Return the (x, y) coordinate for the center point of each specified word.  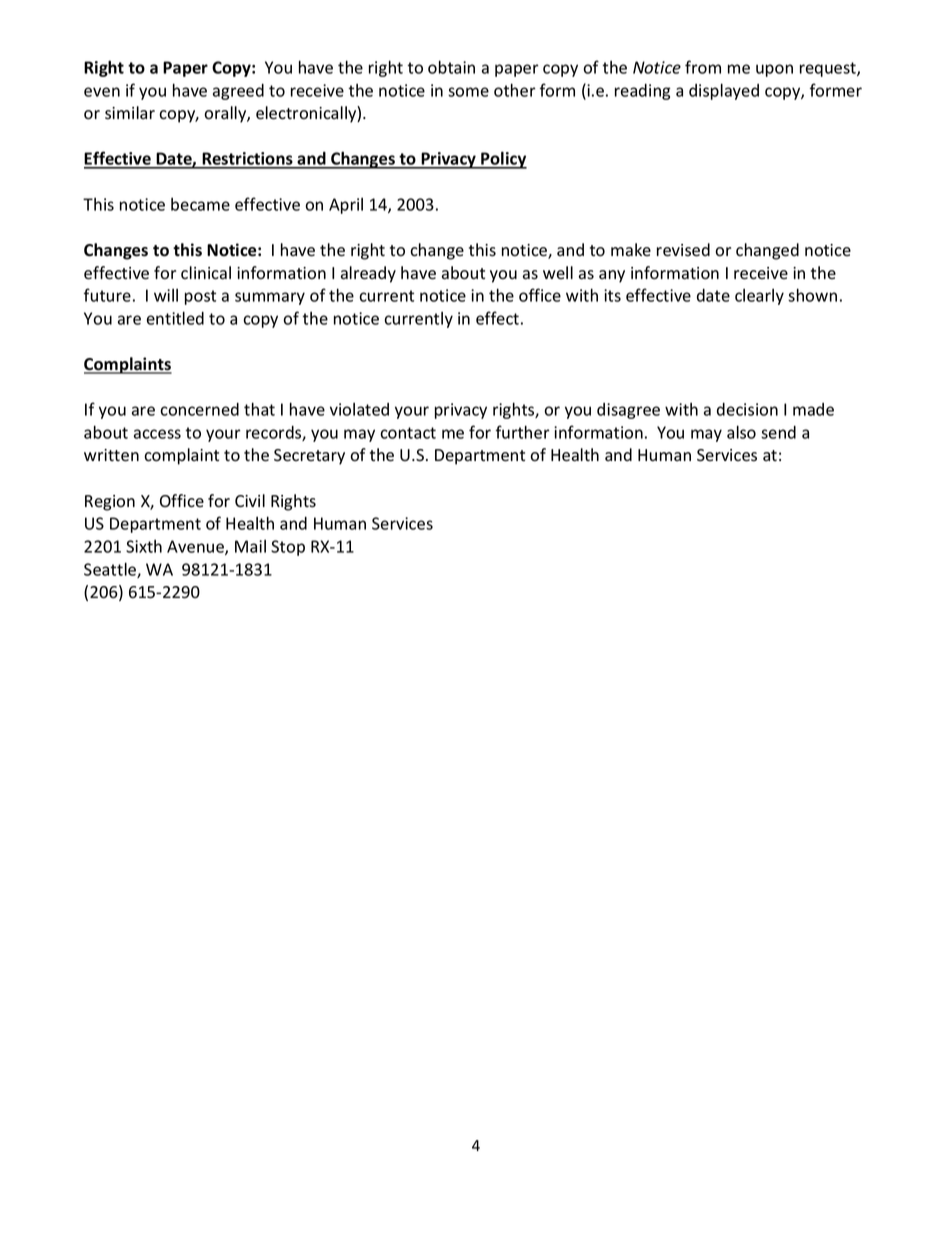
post (200, 297)
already (368, 274)
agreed (238, 92)
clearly (759, 297)
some (468, 92)
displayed (724, 91)
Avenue (196, 547)
